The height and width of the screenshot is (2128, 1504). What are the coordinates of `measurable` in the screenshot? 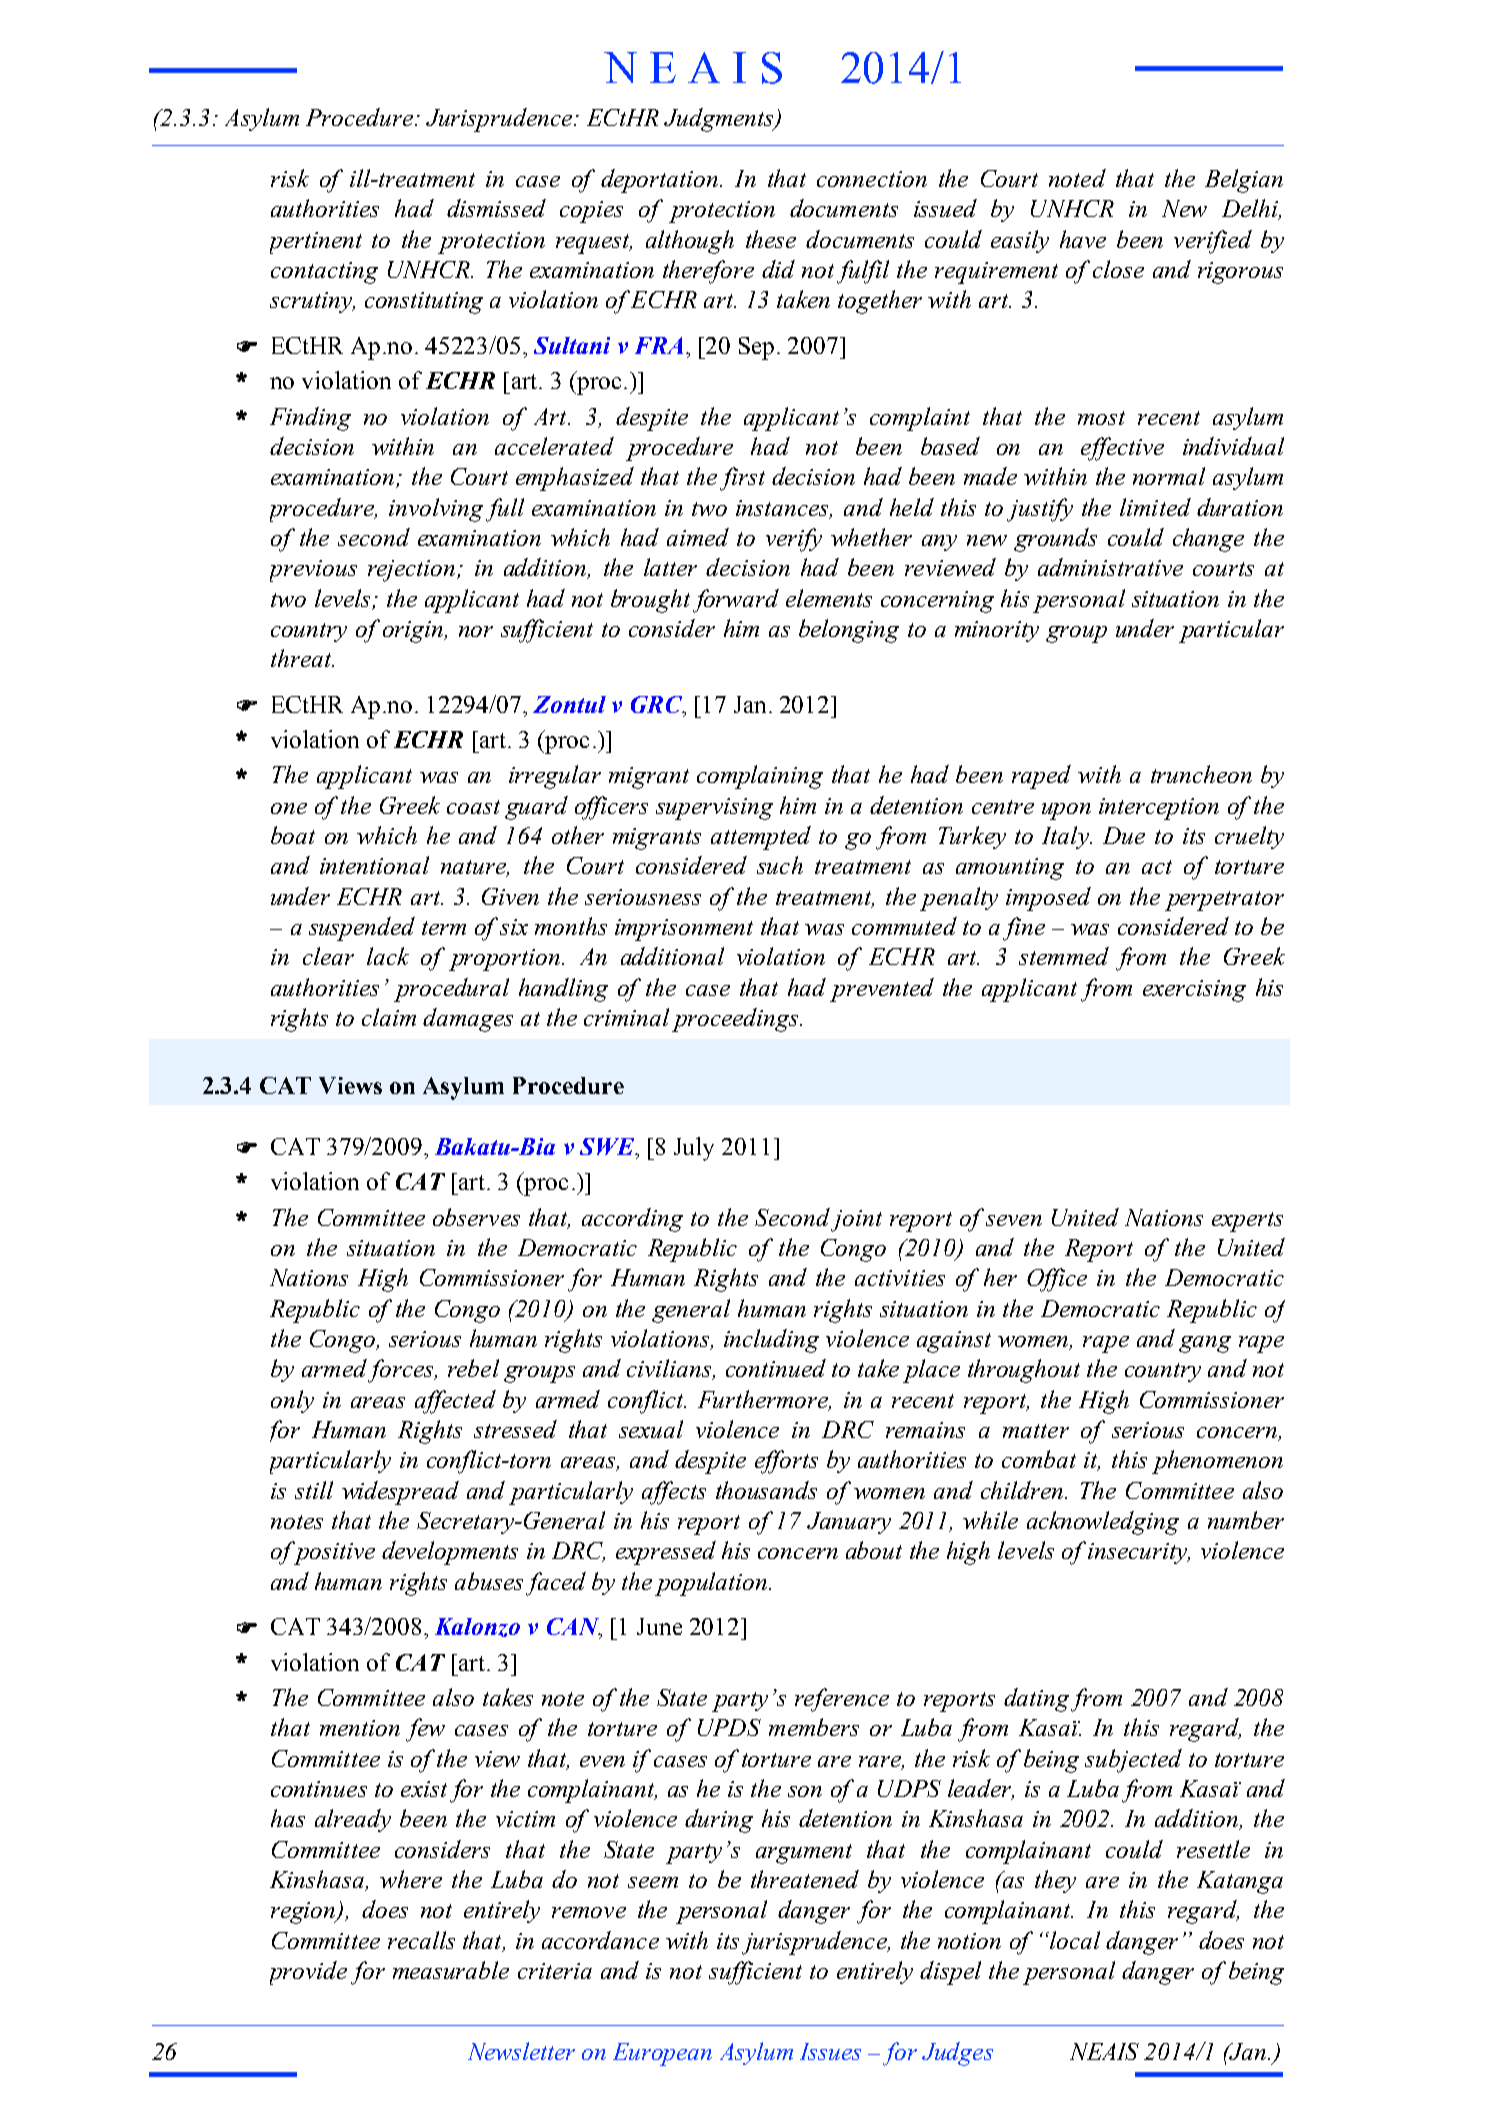 It's located at (451, 1970).
